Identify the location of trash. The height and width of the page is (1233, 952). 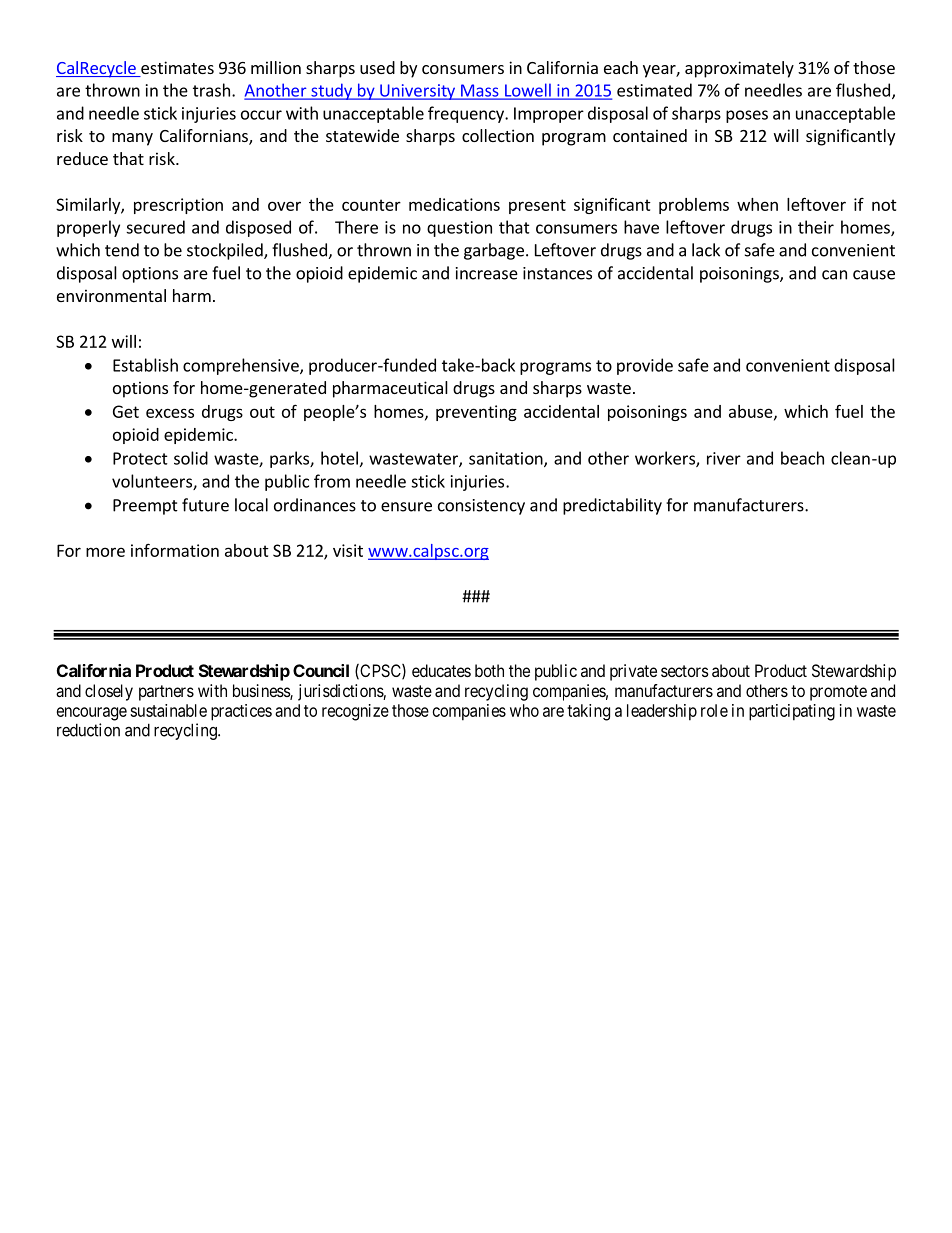
(211, 90).
